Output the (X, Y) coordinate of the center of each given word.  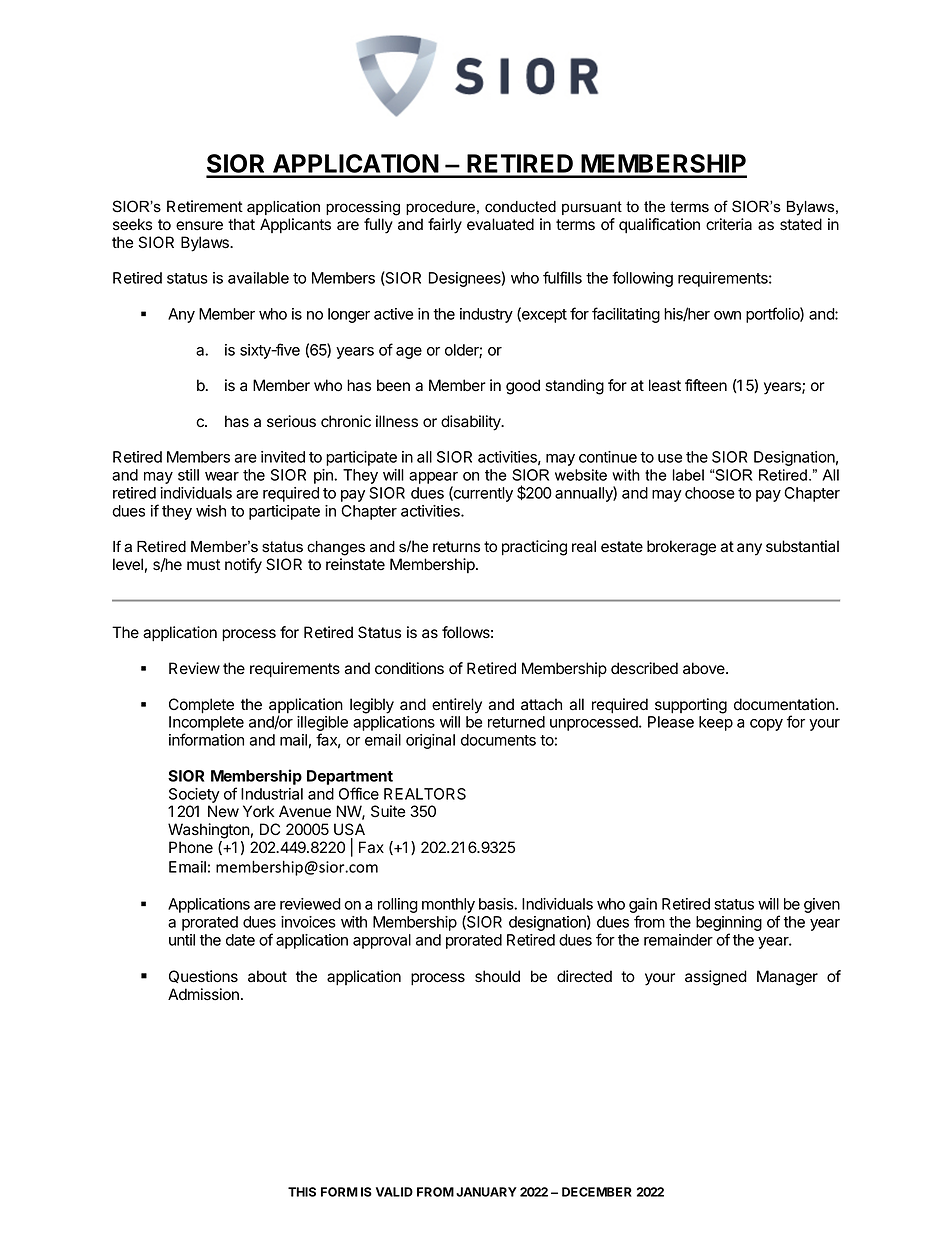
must (203, 565)
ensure (199, 226)
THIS (302, 1192)
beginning (729, 925)
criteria (729, 224)
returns (456, 547)
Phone (191, 847)
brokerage (681, 548)
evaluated (500, 224)
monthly (448, 907)
